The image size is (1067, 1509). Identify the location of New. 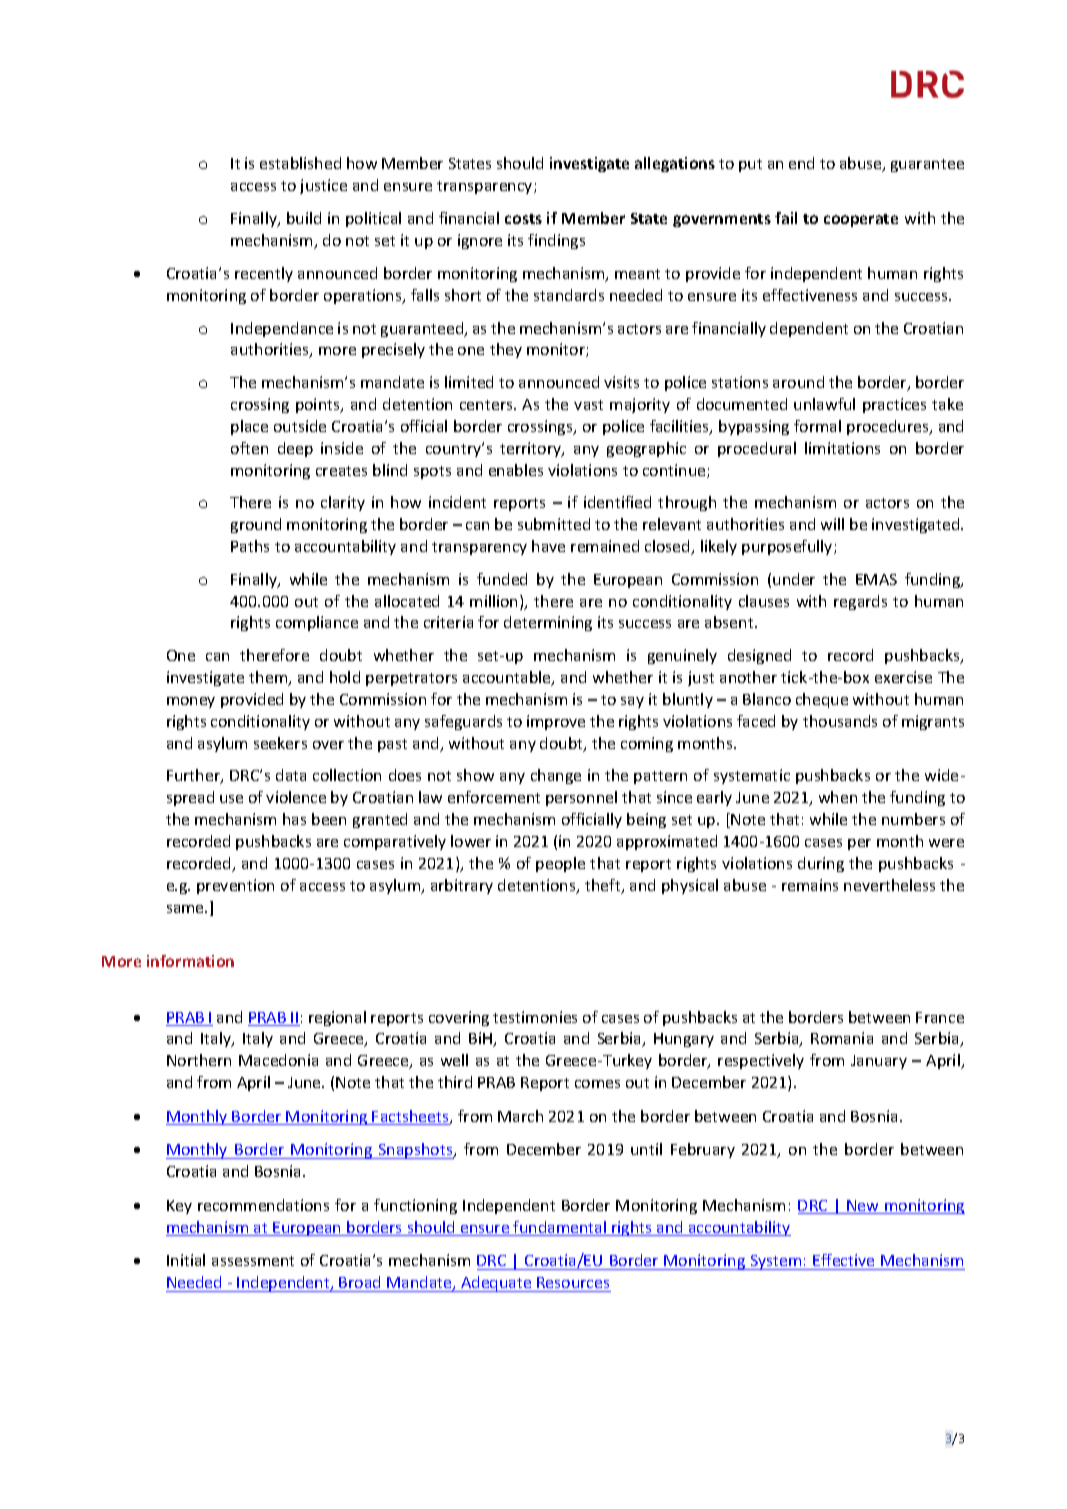
(863, 1207).
